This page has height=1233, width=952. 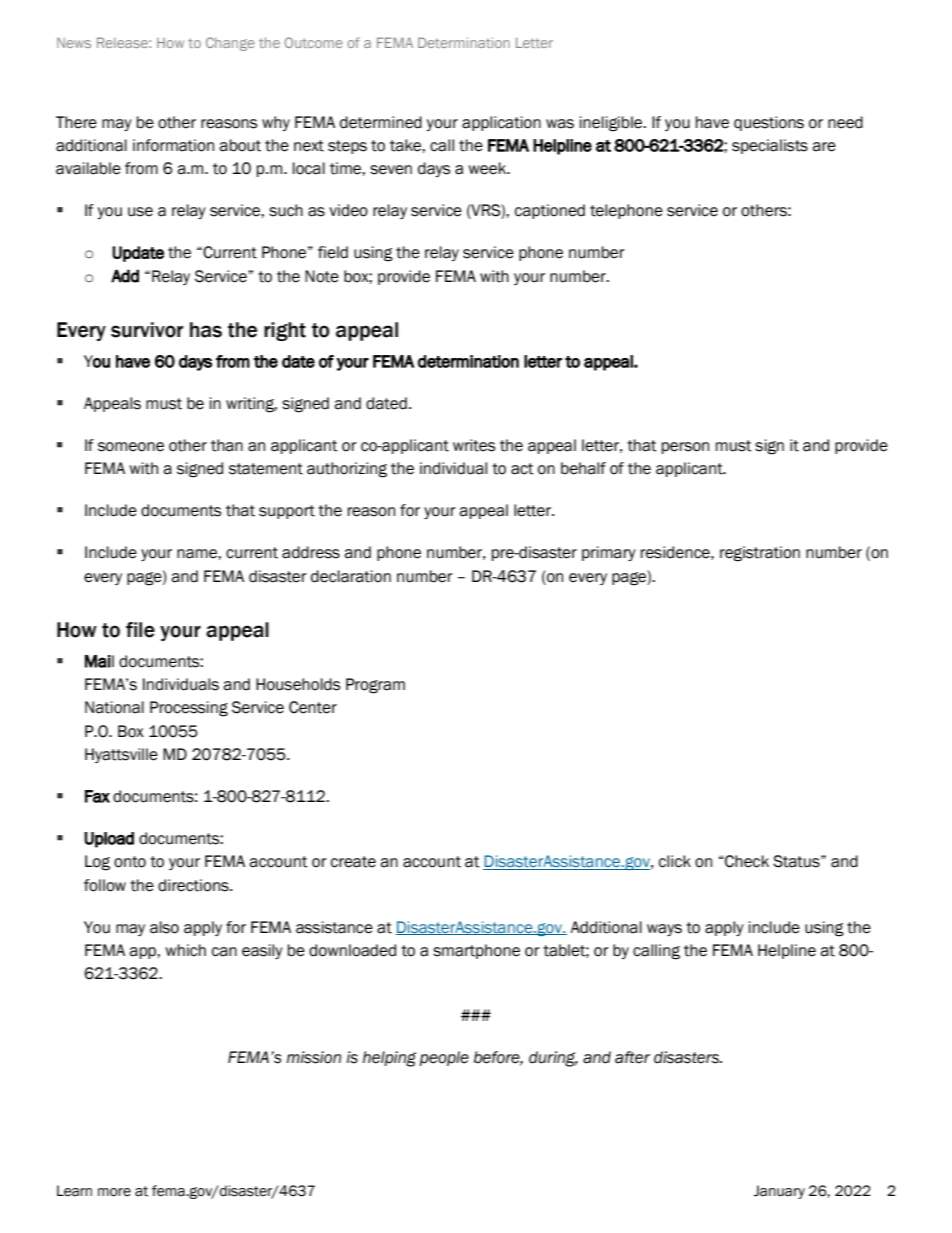 What do you see at coordinates (769, 123) in the page?
I see `questions` at bounding box center [769, 123].
